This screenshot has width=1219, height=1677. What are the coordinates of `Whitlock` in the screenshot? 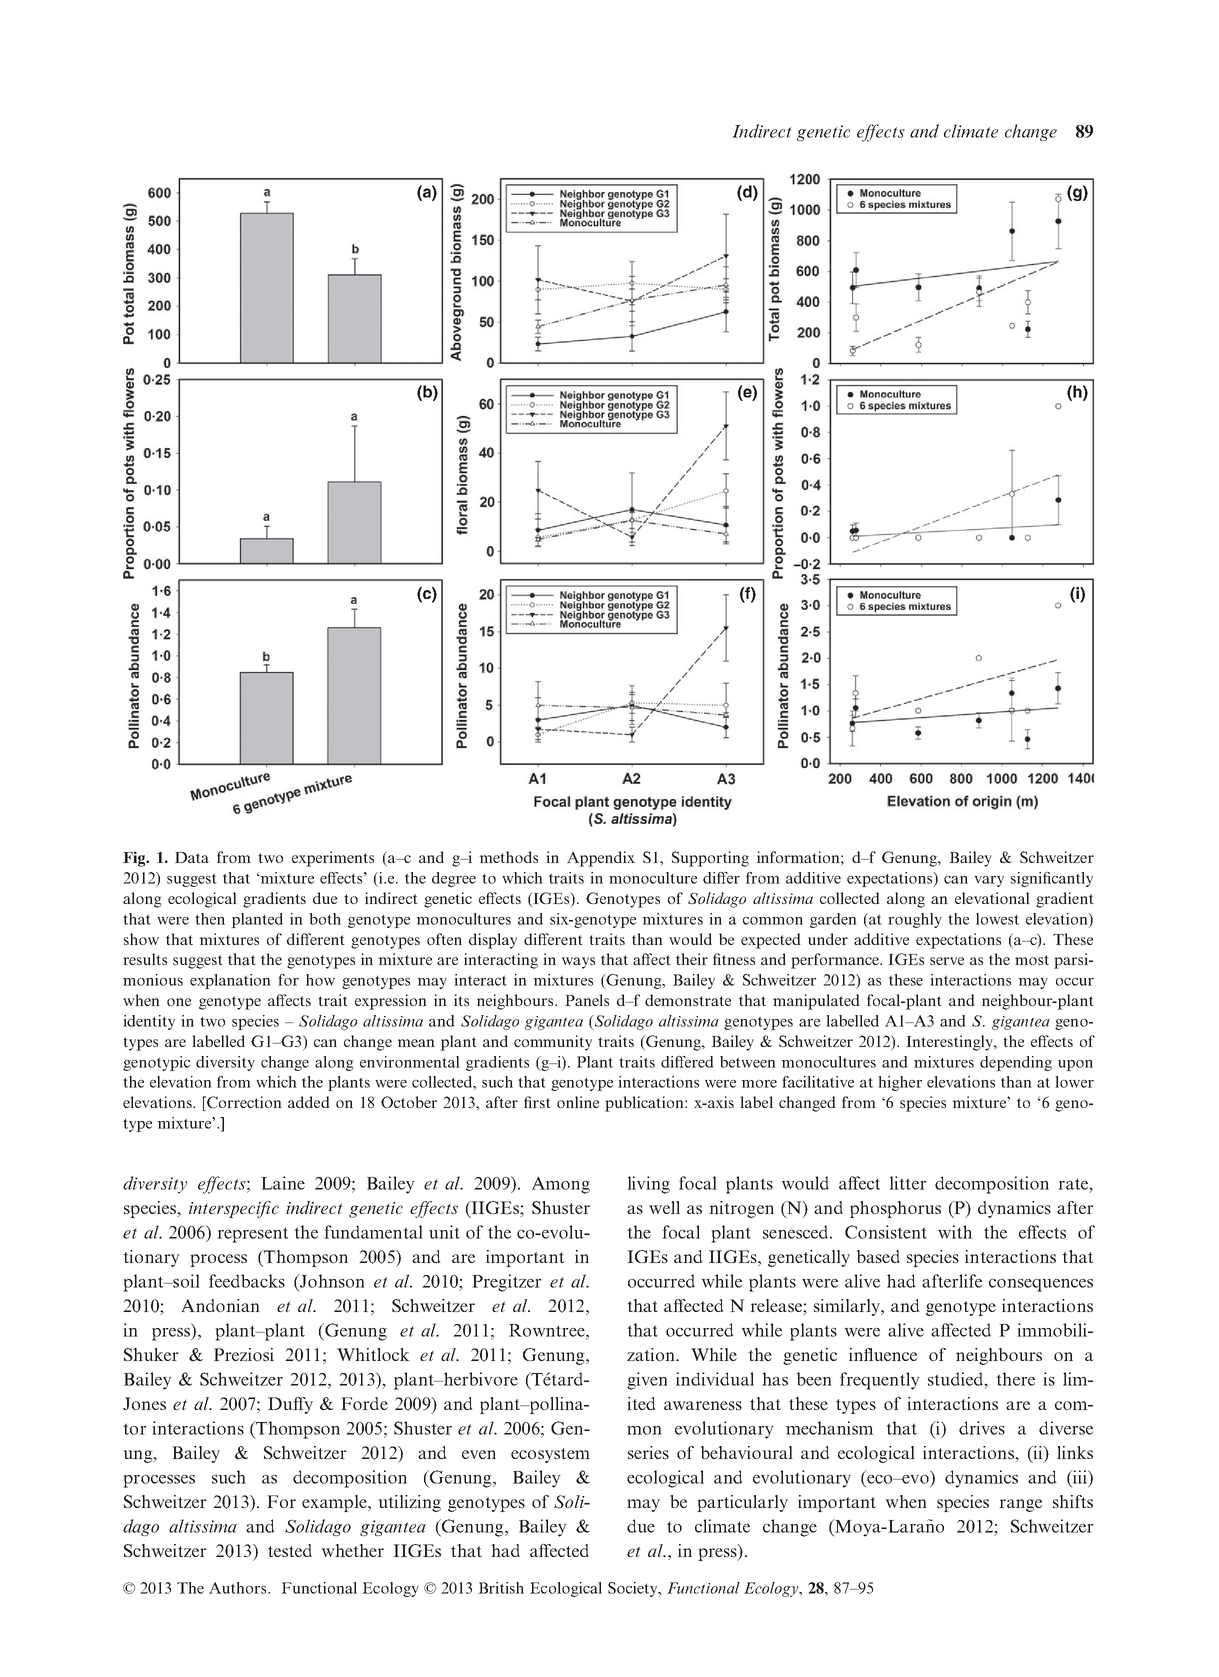 It's located at (373, 1354).
